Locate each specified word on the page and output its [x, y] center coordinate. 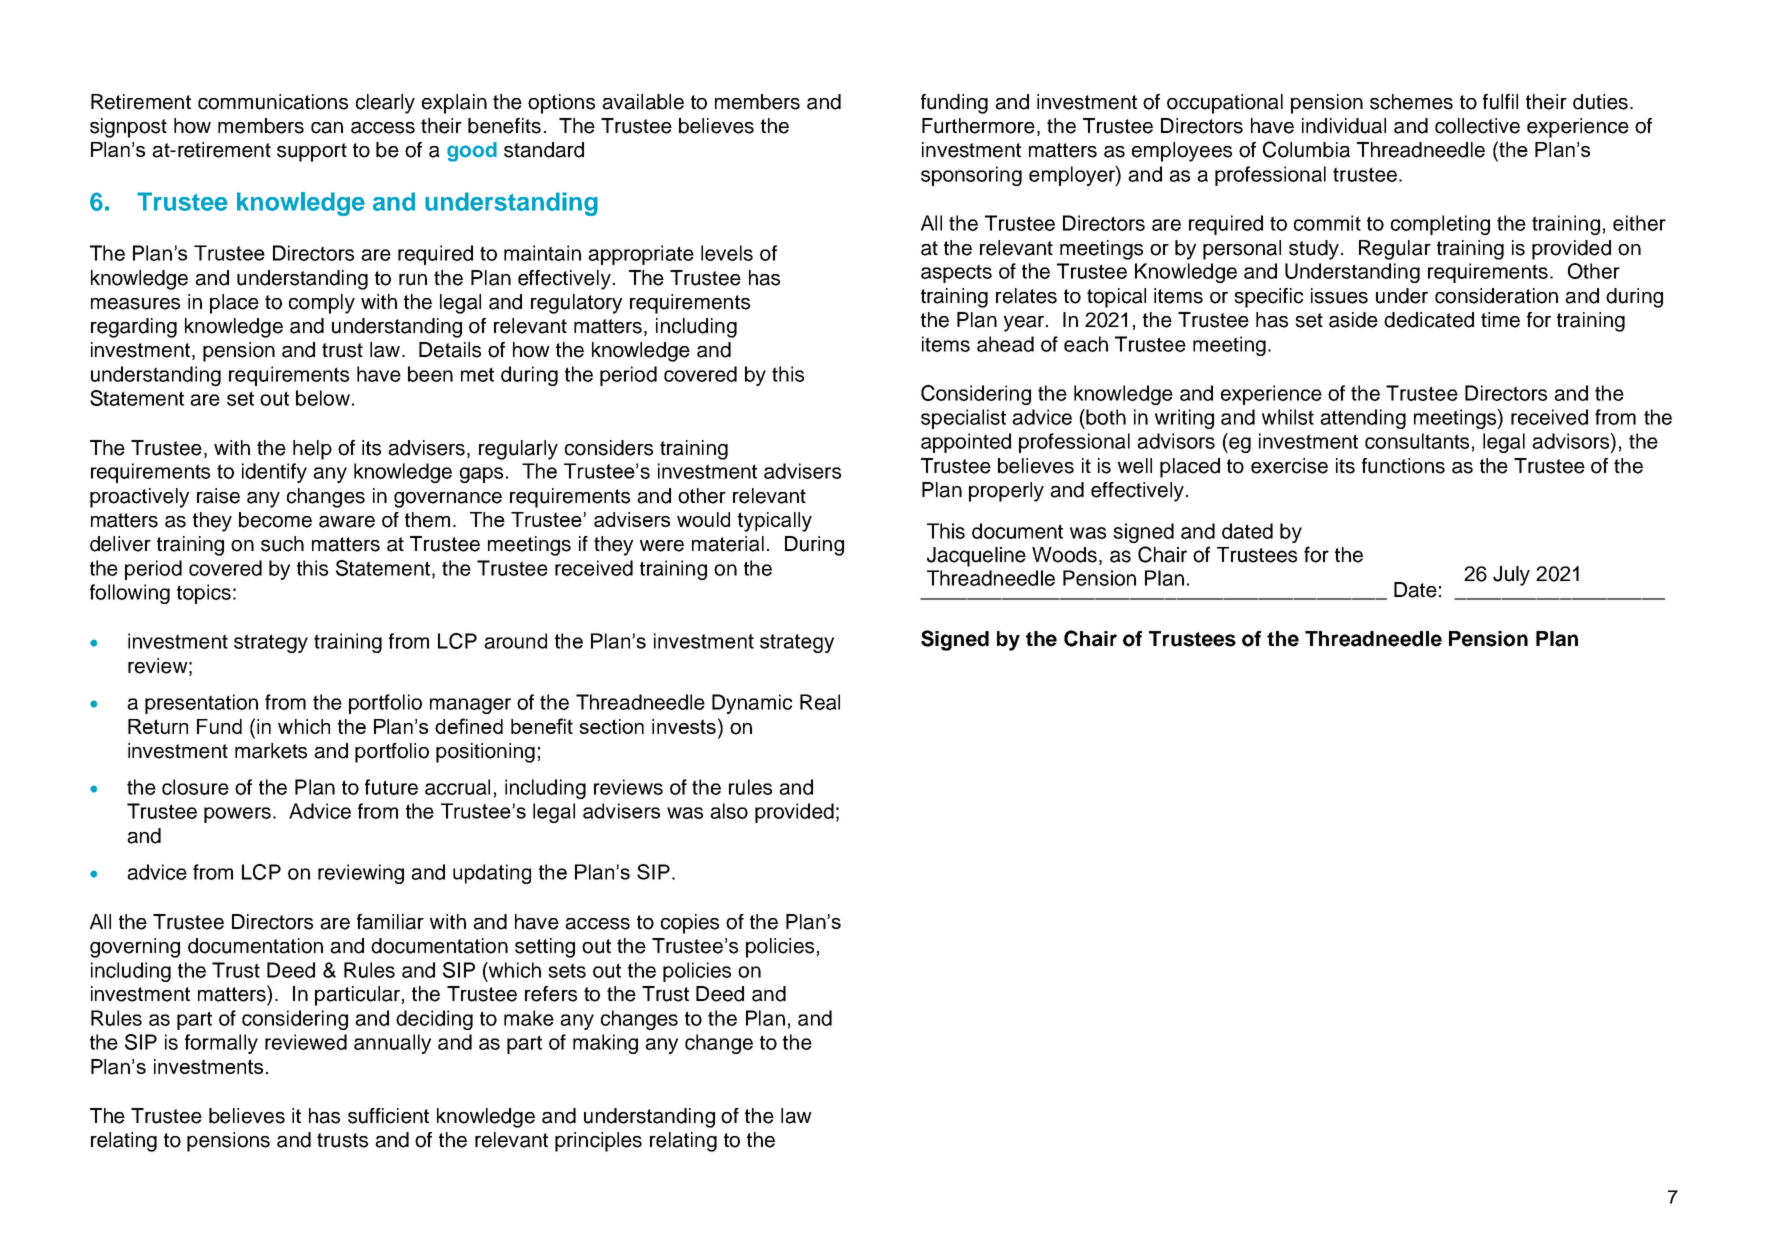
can [327, 128]
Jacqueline [976, 557]
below [324, 398]
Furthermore [978, 126]
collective [1477, 126]
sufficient [388, 1116]
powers [237, 815]
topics [204, 594]
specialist [963, 419]
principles [598, 1142]
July [1511, 576]
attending [1363, 419]
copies [690, 924]
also [729, 811]
